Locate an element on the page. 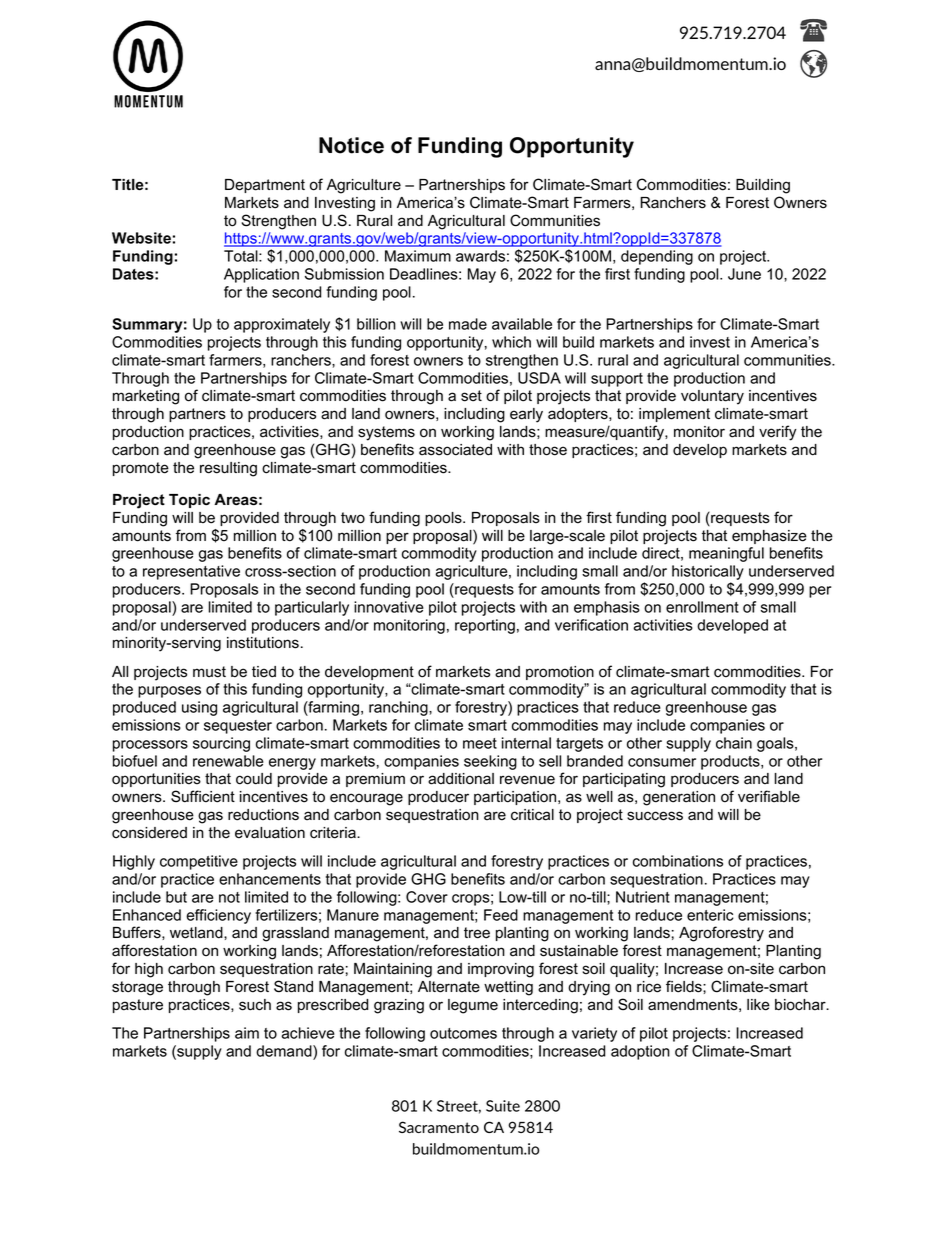  must is located at coordinates (209, 672).
